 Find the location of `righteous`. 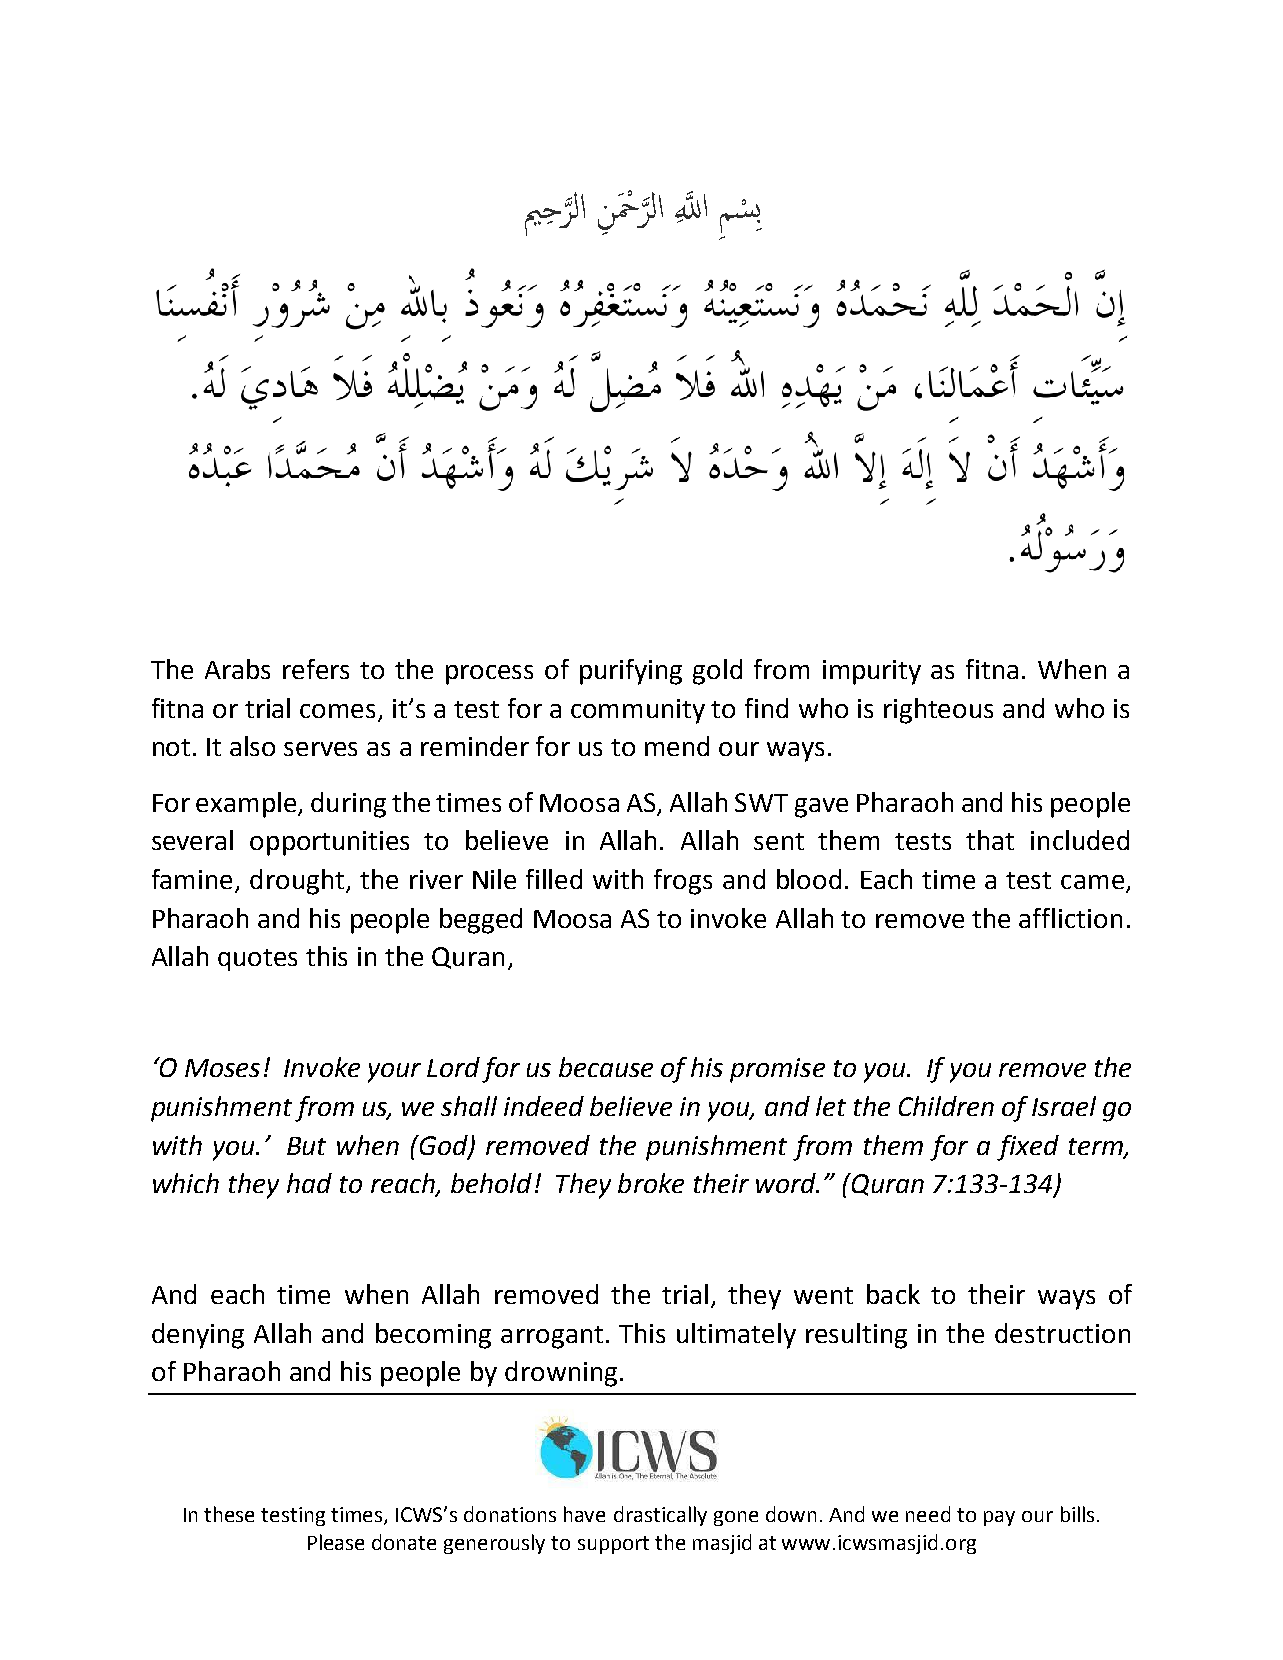

righteous is located at coordinates (938, 711).
